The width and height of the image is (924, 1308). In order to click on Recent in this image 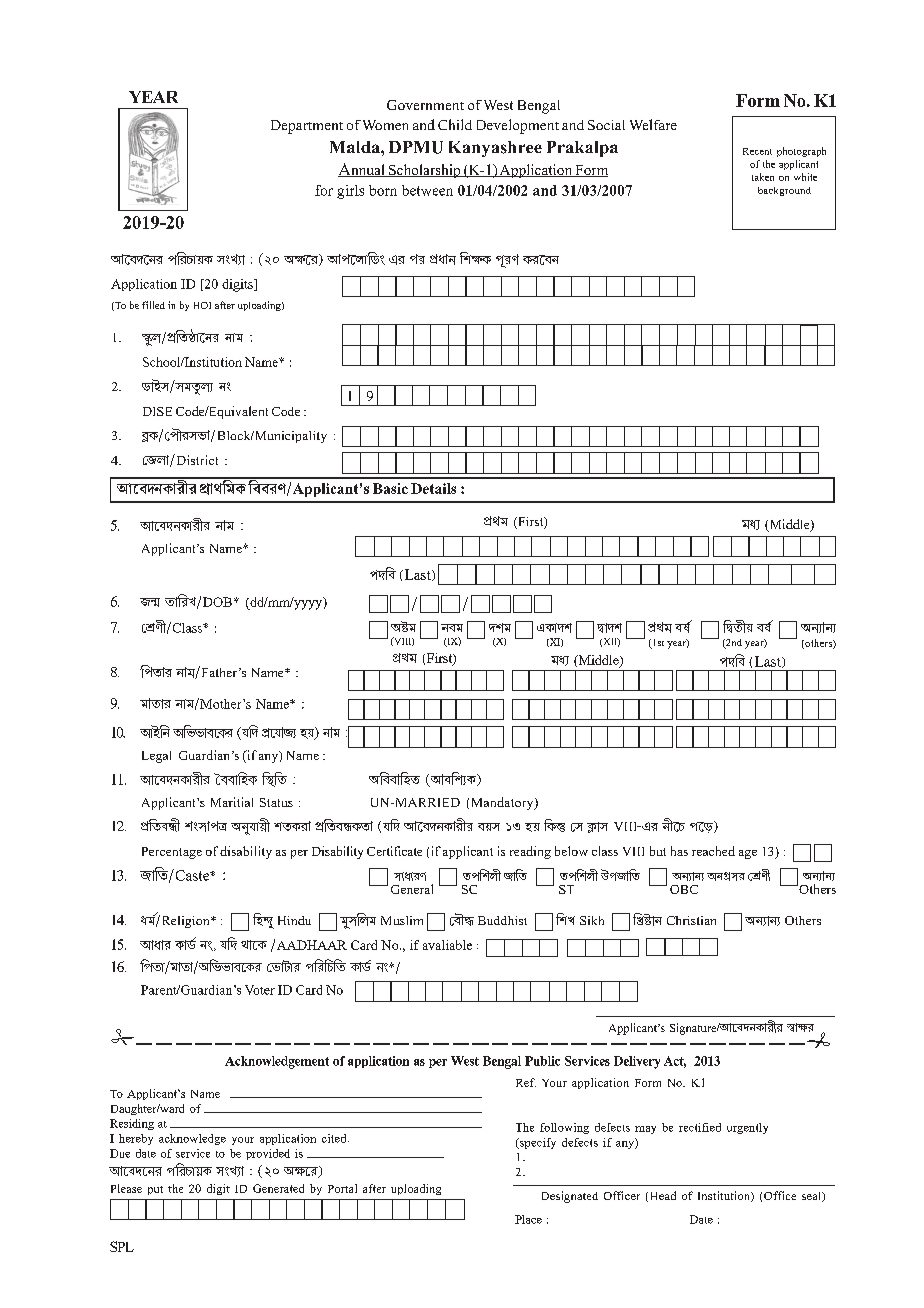, I will do `click(757, 151)`.
